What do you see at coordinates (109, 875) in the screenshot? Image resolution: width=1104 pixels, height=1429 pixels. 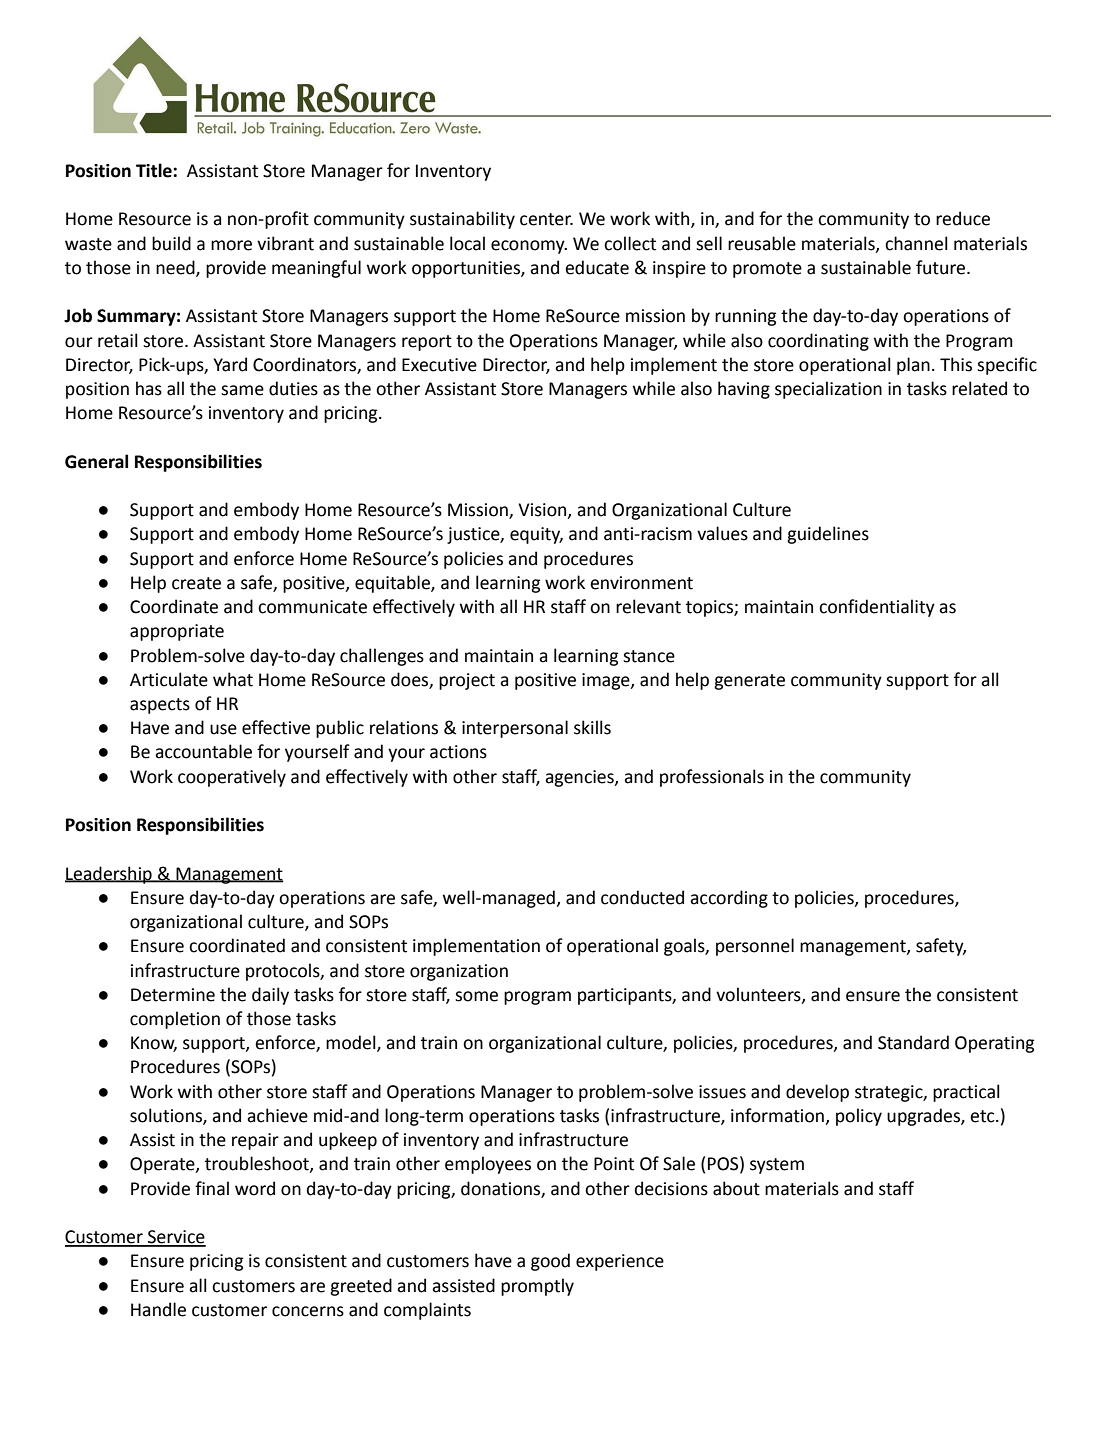 I see `Leadership` at bounding box center [109, 875].
